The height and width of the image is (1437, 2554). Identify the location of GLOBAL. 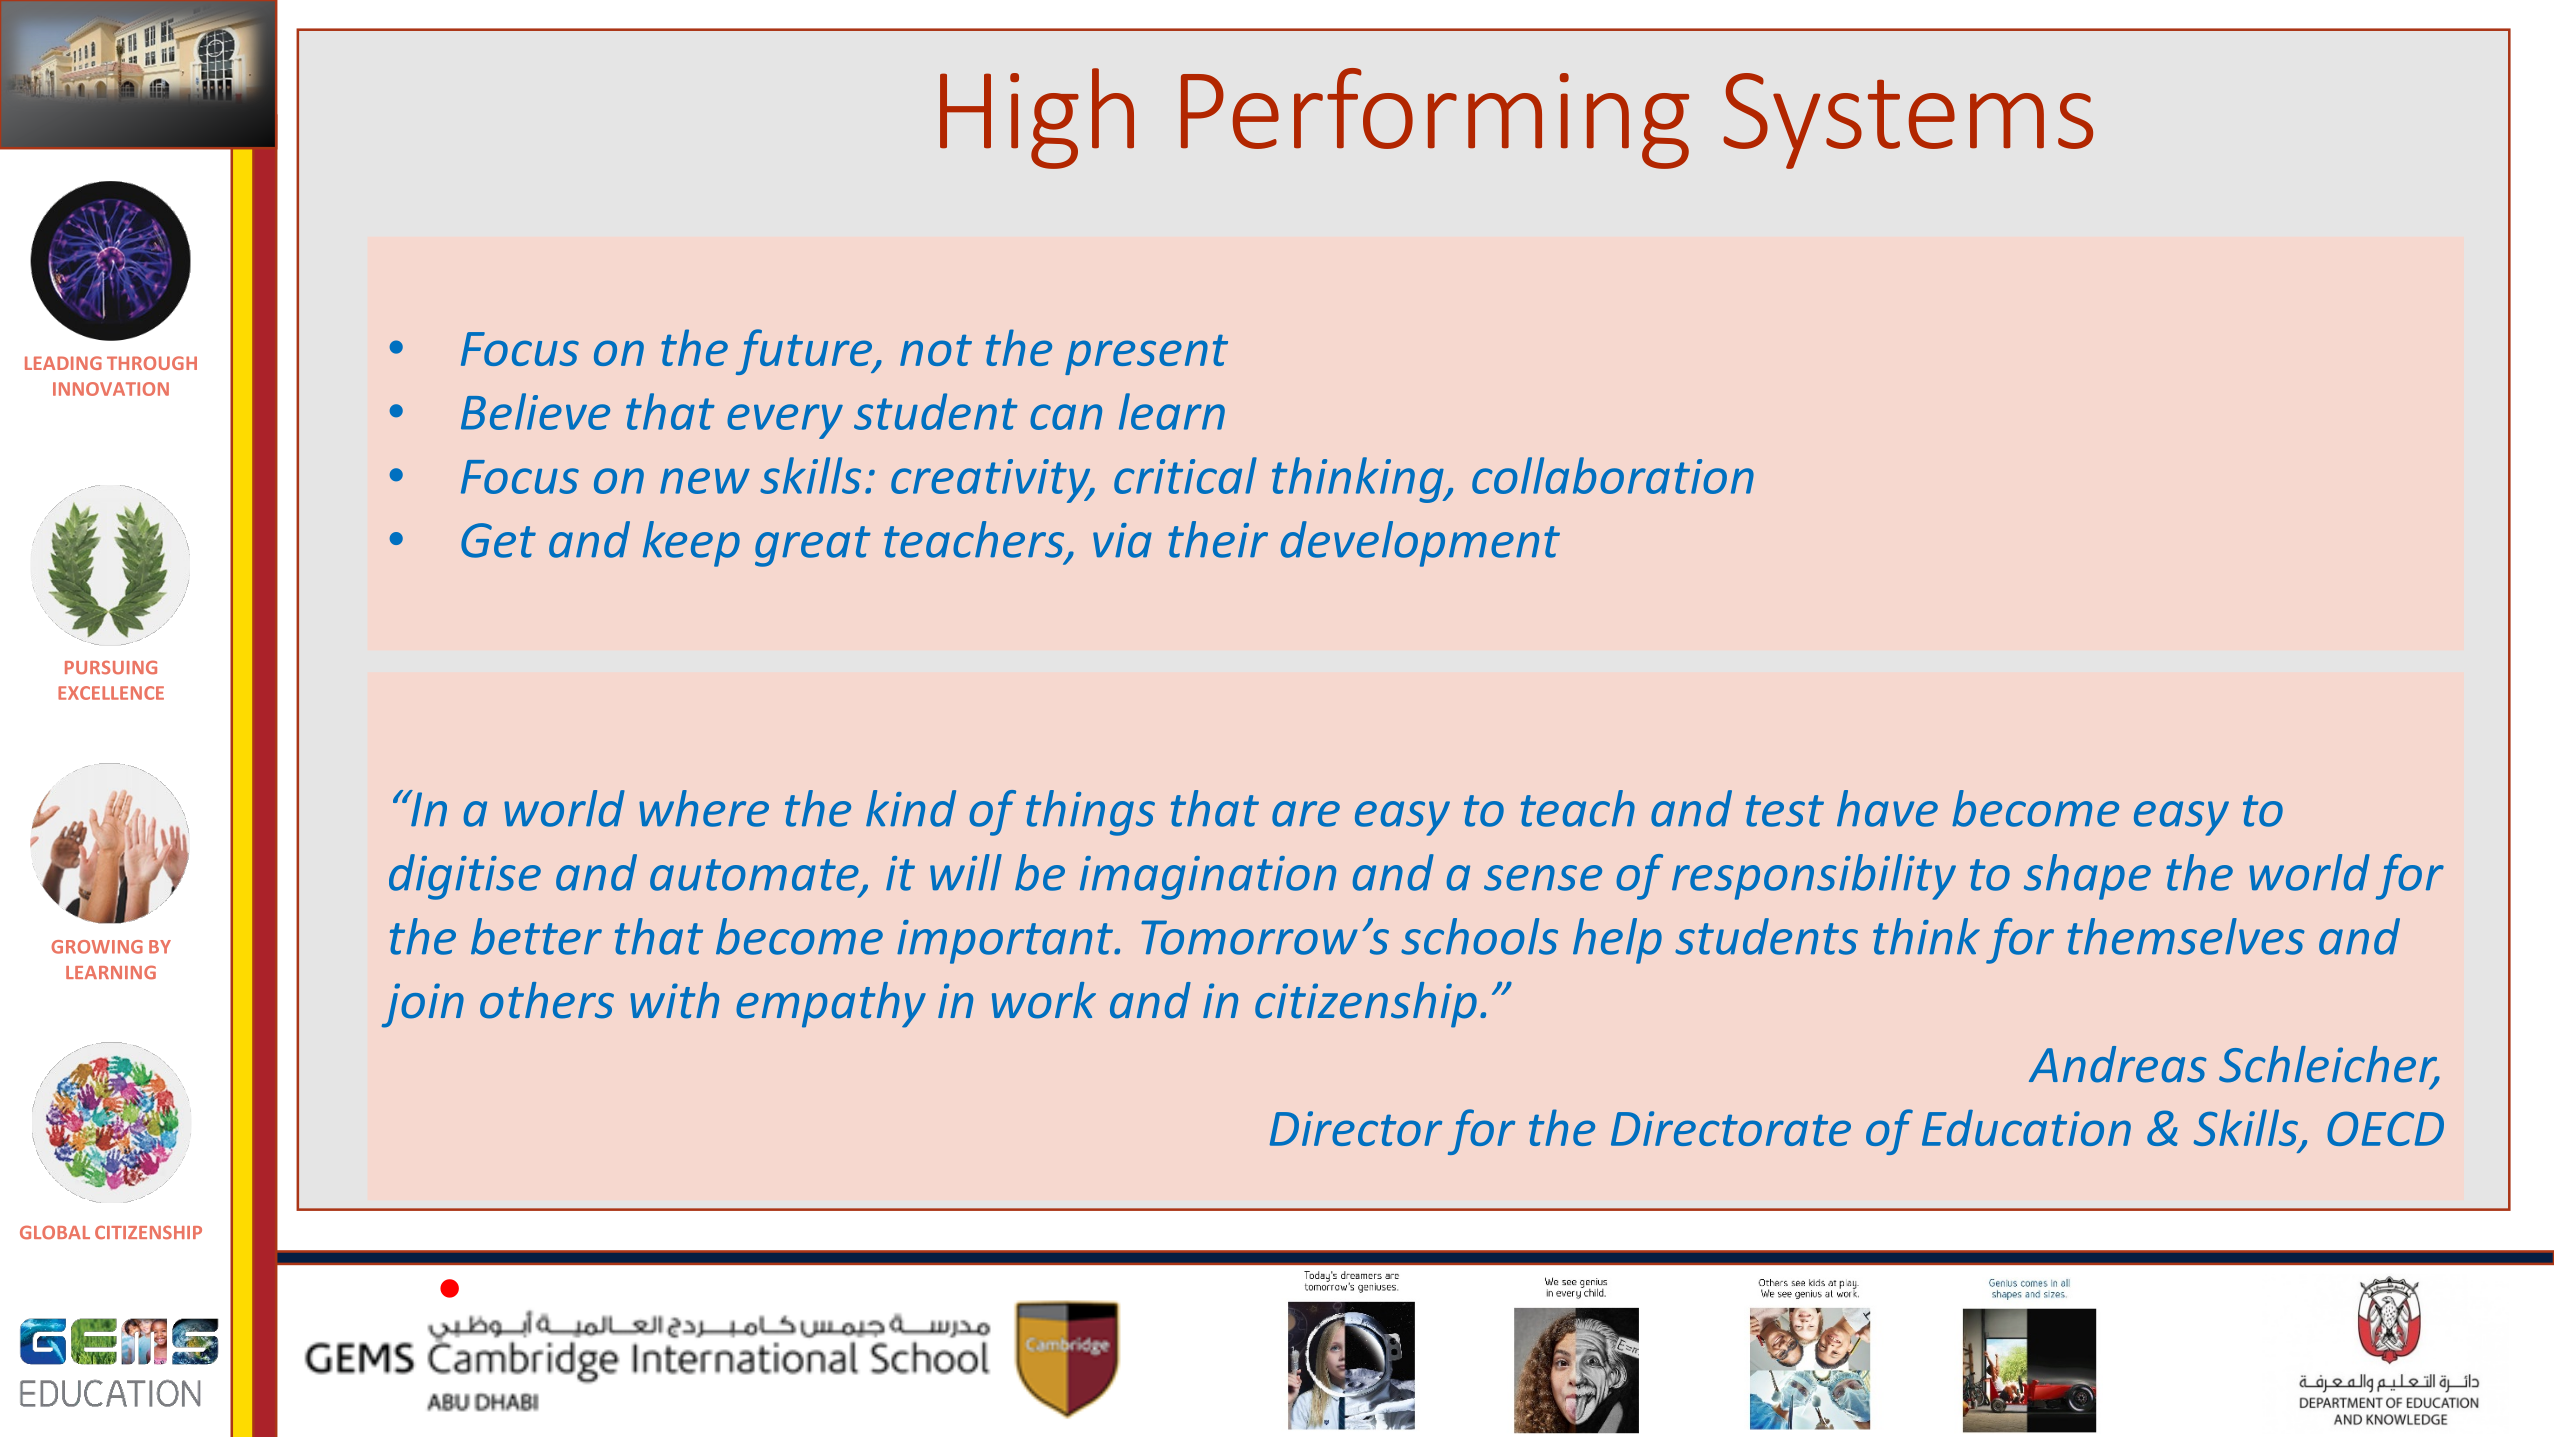
(55, 1232).
